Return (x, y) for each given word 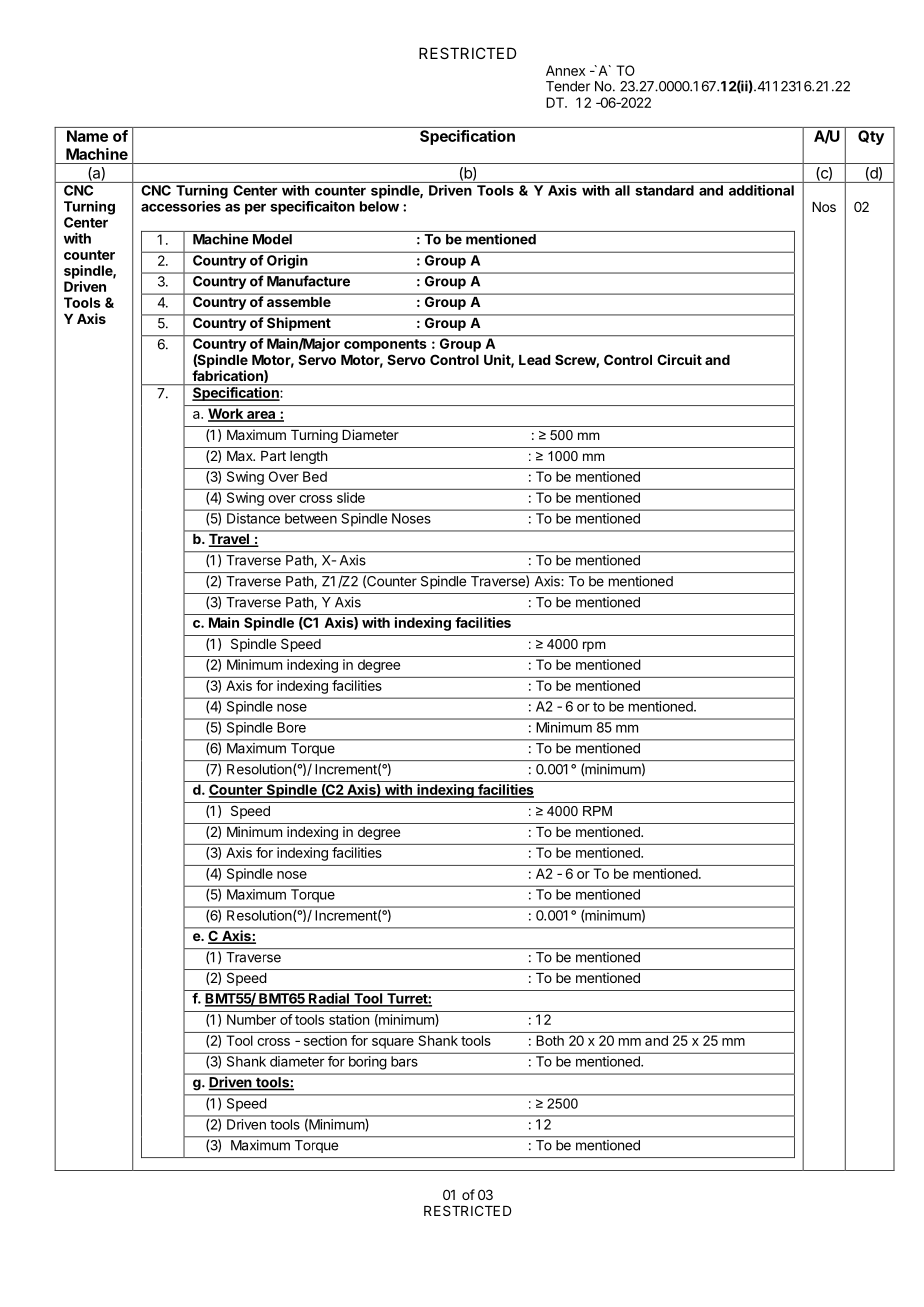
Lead (534, 360)
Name (87, 136)
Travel (230, 540)
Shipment (299, 323)
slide (351, 497)
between (311, 518)
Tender (568, 86)
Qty (871, 137)
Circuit (679, 359)
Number (251, 1019)
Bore (292, 727)
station (349, 1019)
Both (550, 1040)
